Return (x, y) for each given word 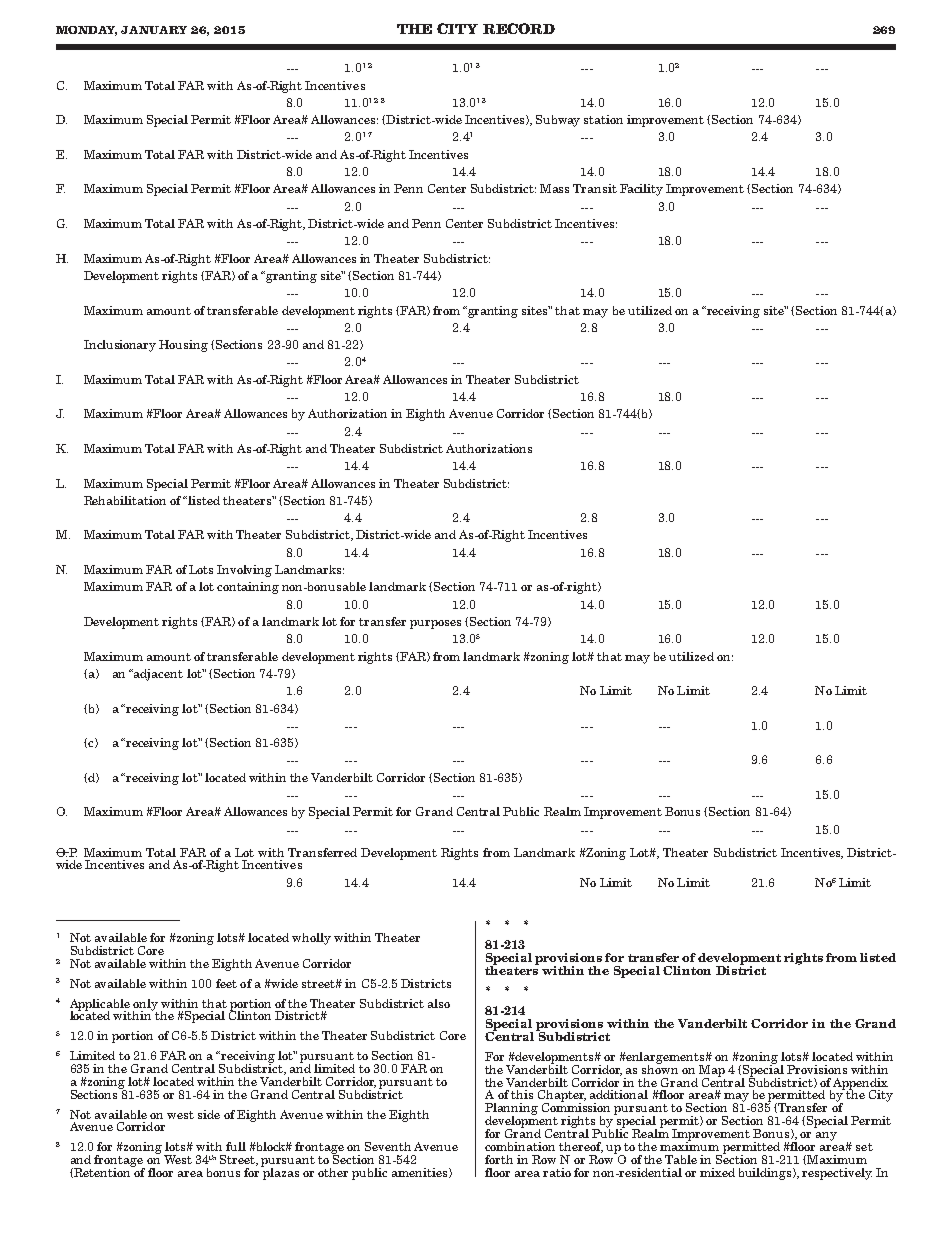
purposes (435, 624)
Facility (641, 190)
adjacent (157, 675)
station (603, 119)
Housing (183, 346)
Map (712, 1072)
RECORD (519, 28)
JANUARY (154, 30)
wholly (311, 939)
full (236, 1146)
